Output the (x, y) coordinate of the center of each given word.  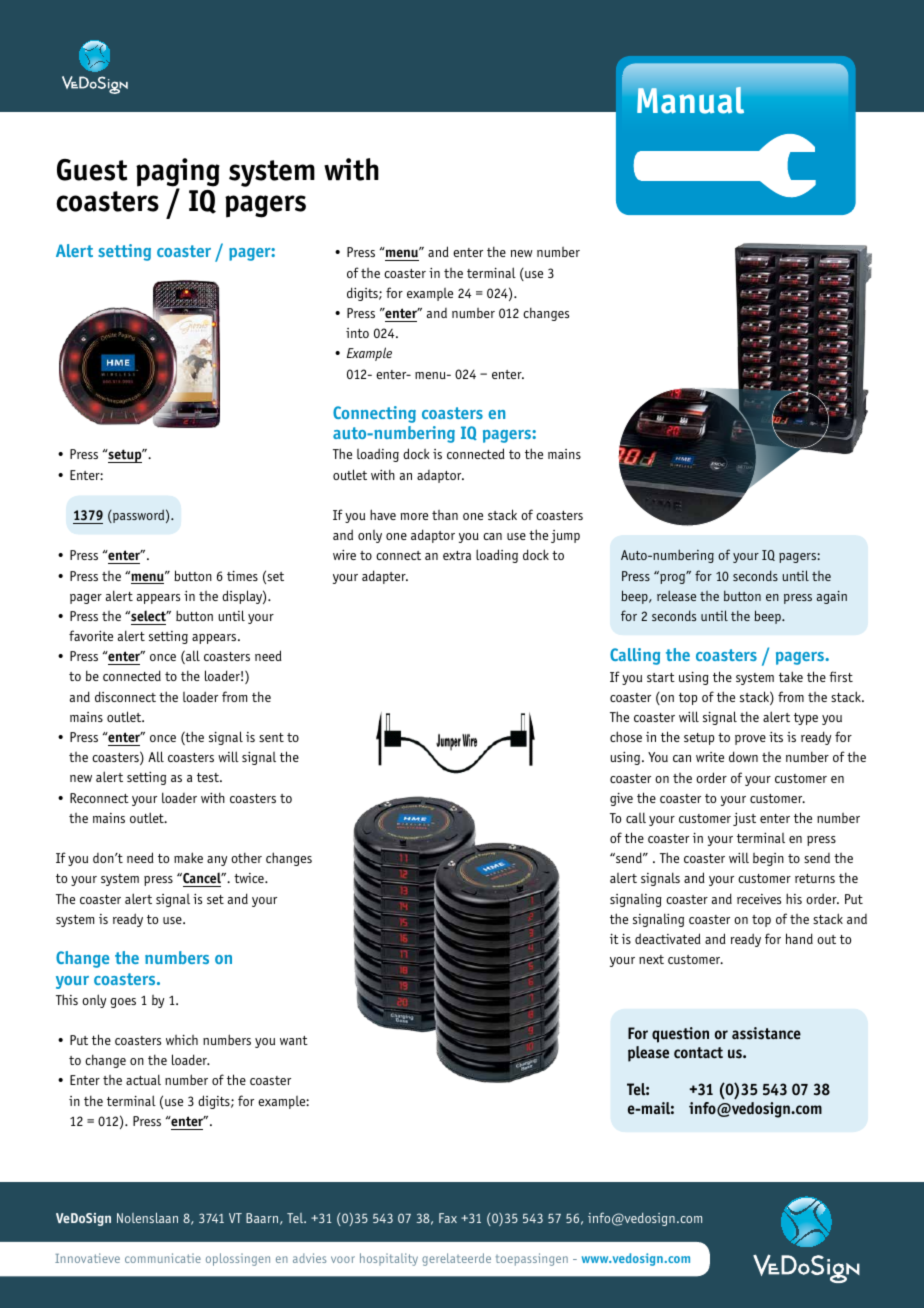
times (242, 576)
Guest (92, 170)
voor (343, 1259)
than (445, 515)
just (744, 819)
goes (123, 1003)
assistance (766, 1033)
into (357, 333)
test (209, 777)
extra (457, 555)
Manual (690, 100)
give (621, 799)
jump (565, 536)
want (294, 1040)
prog (672, 577)
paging (178, 173)
